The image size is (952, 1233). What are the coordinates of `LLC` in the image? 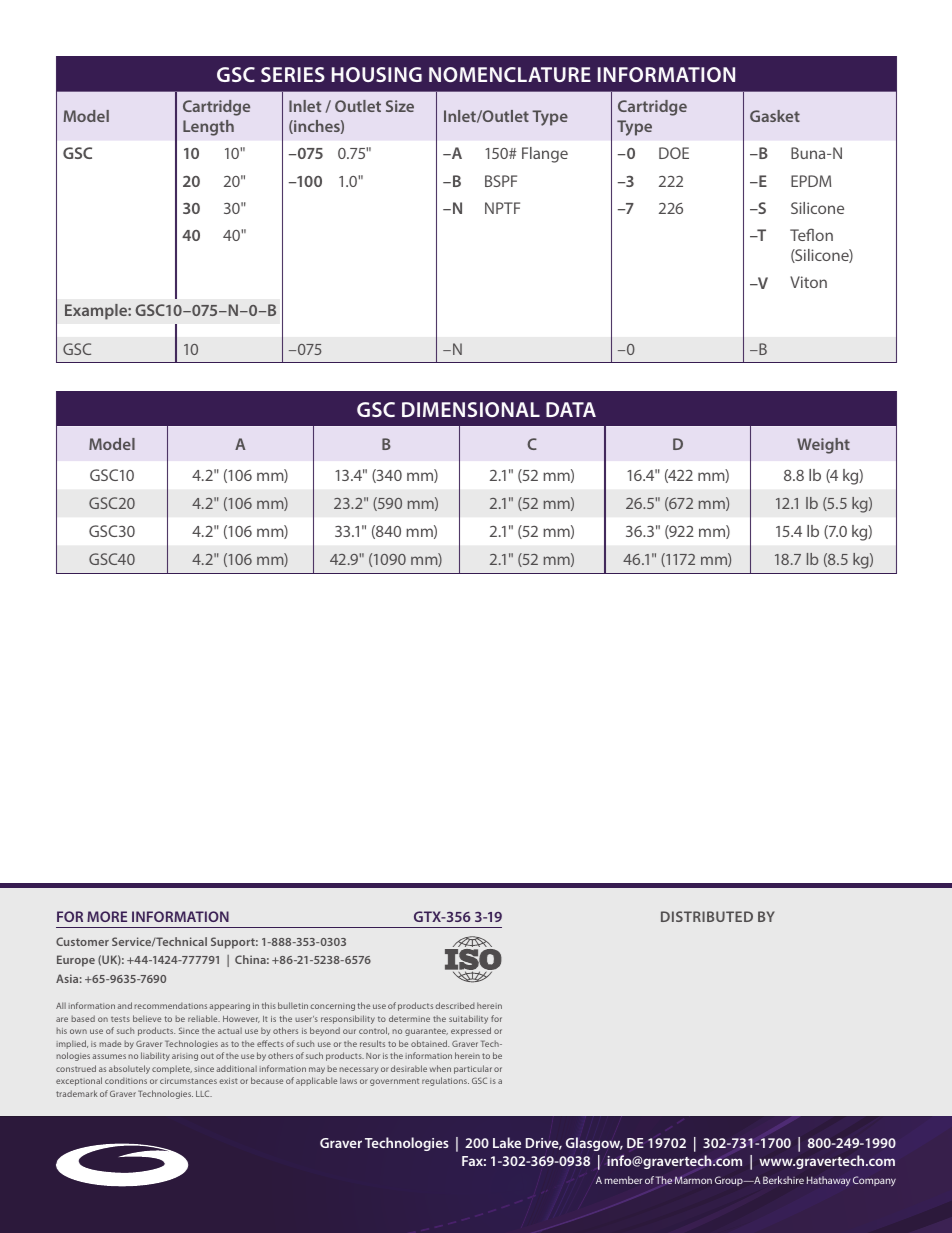 It's located at (204, 1093).
